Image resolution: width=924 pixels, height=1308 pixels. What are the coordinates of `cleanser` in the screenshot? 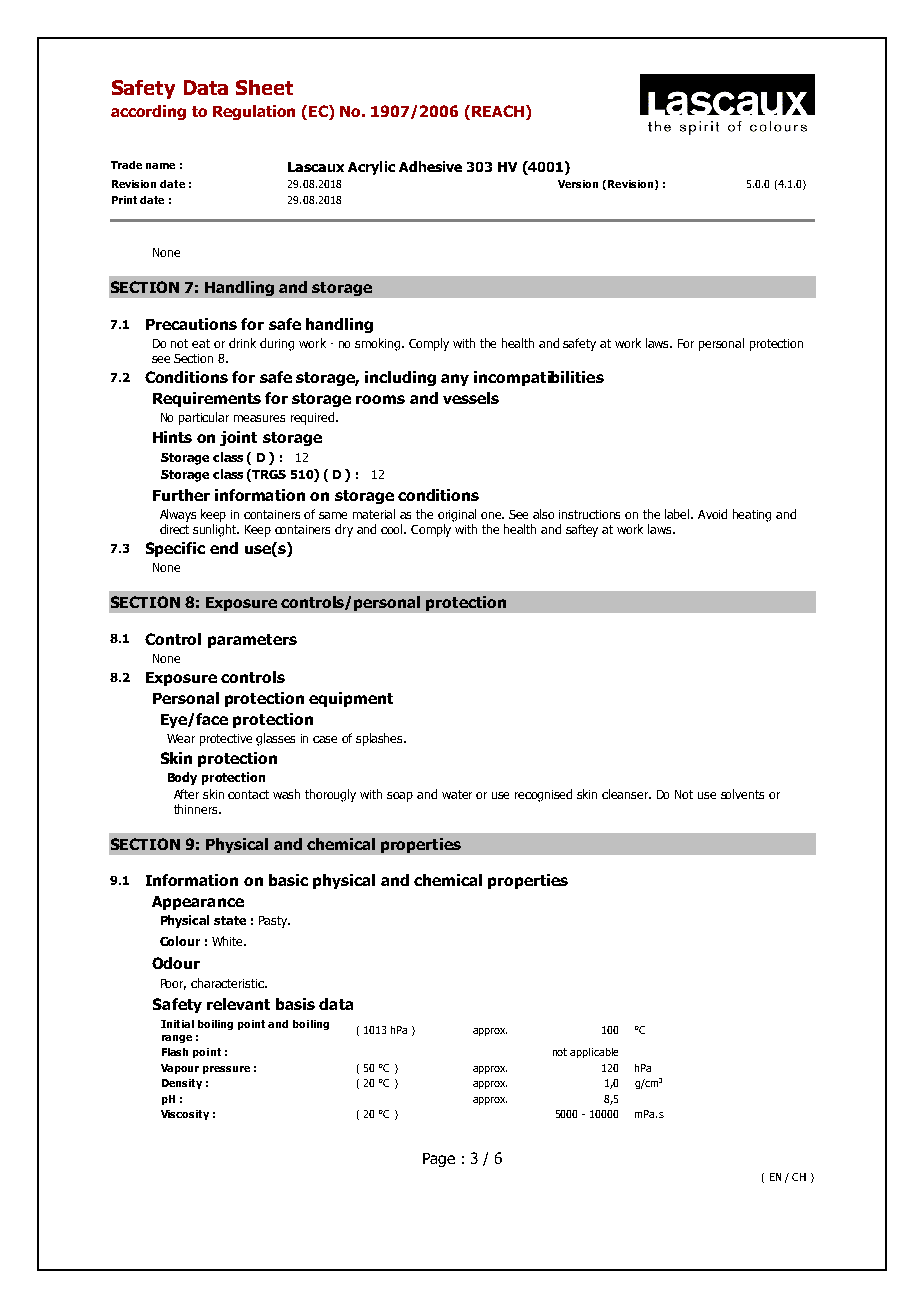 It's located at (626, 794).
